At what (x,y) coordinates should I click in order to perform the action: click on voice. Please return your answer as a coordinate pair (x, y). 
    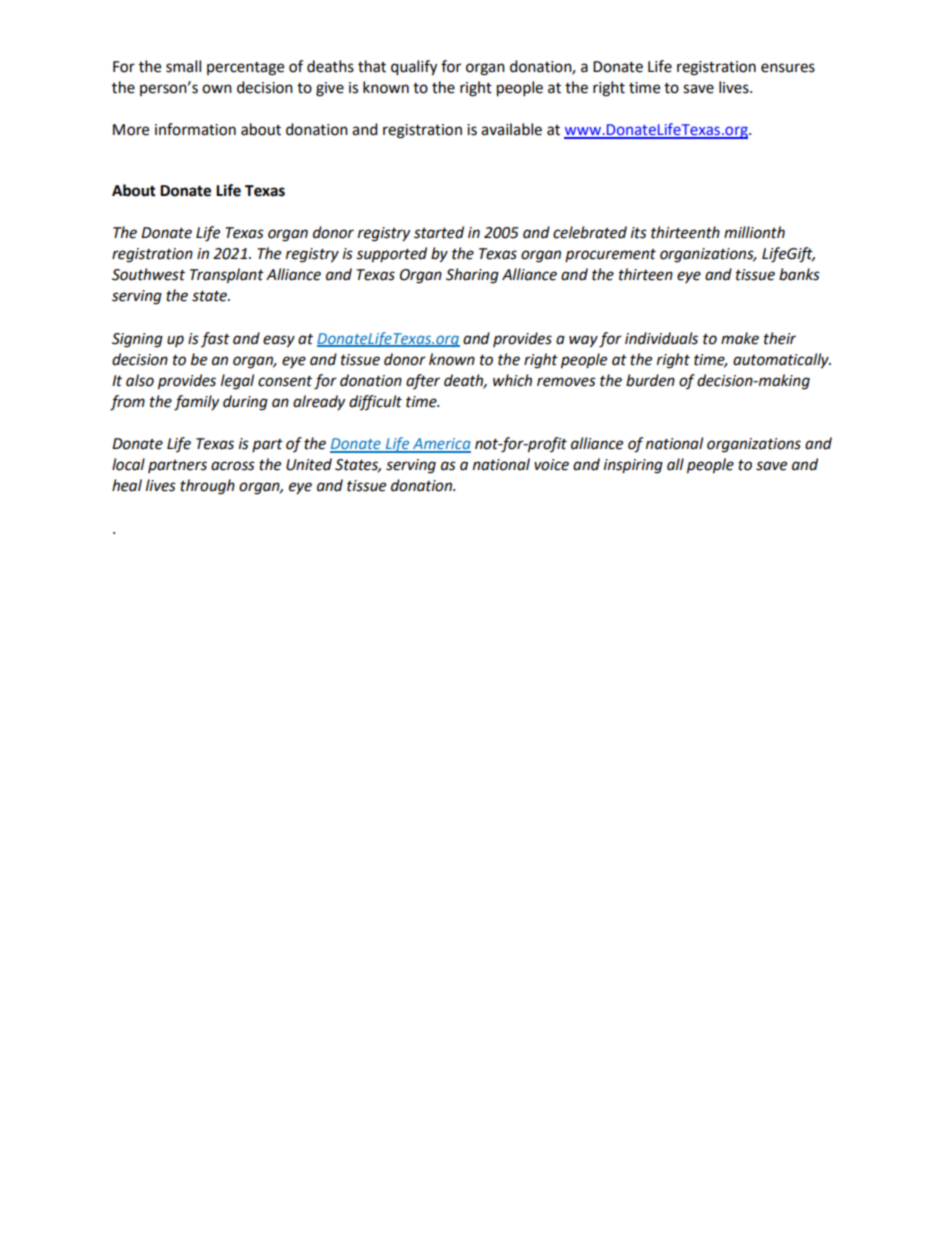
    Looking at the image, I should click on (551, 465).
